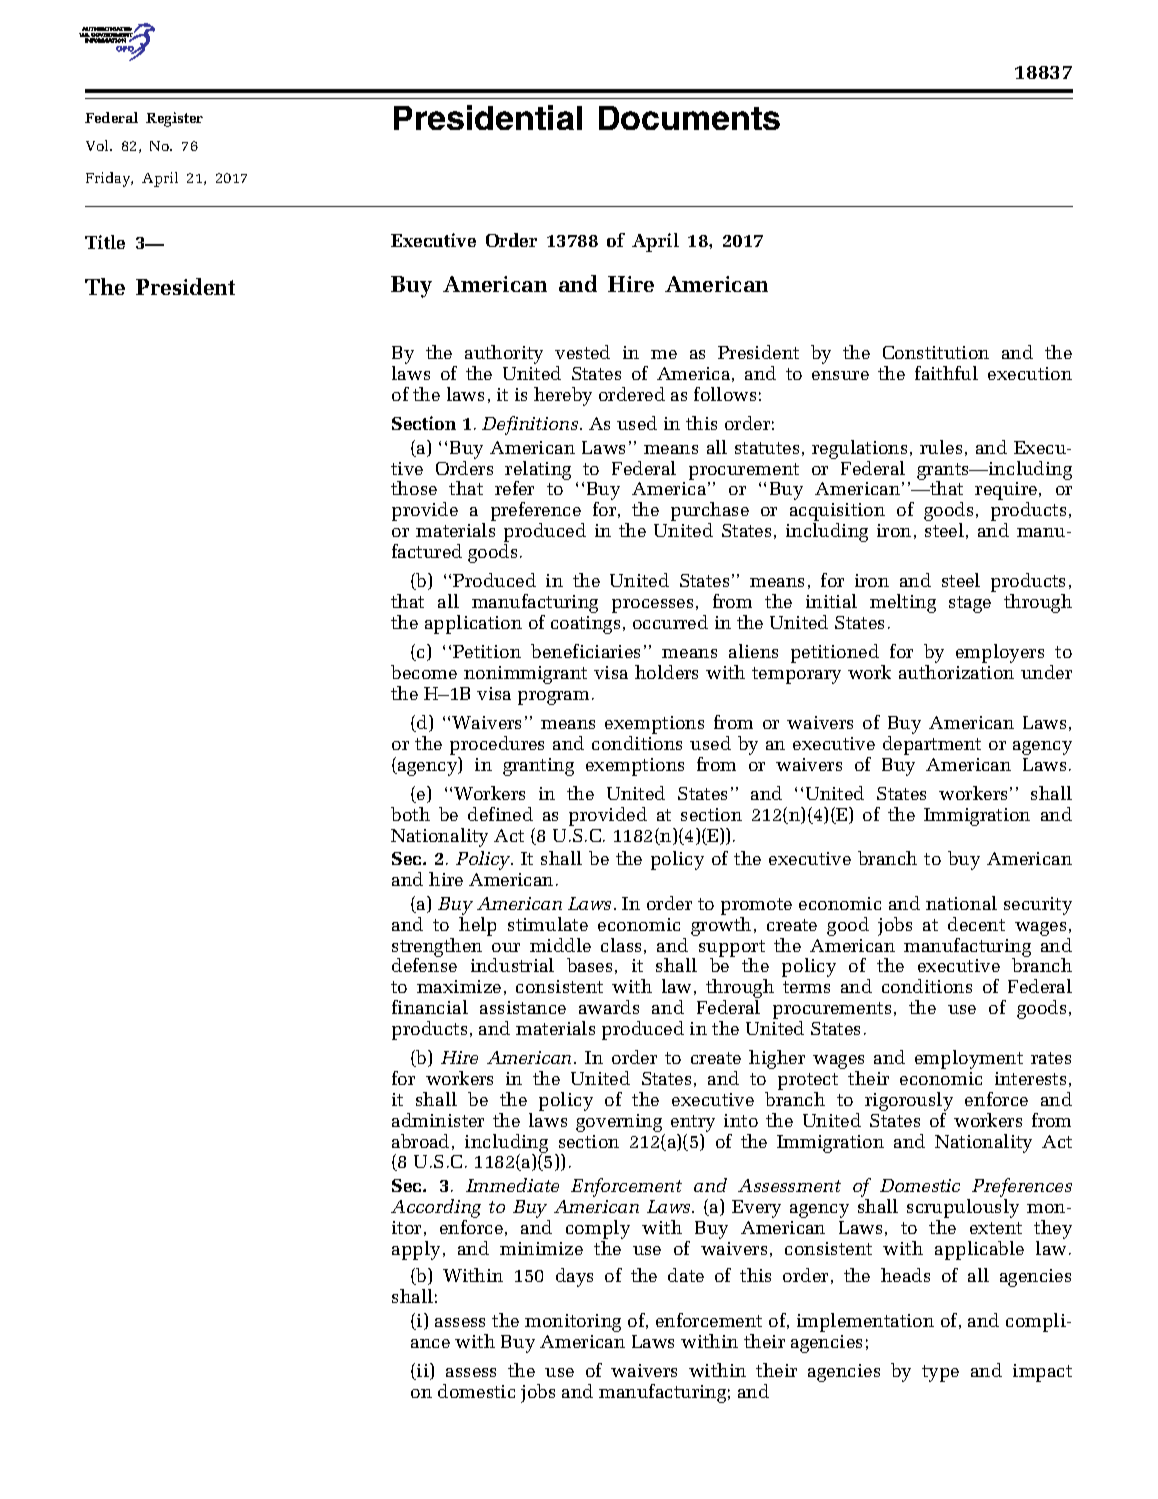  What do you see at coordinates (410, 814) in the document?
I see `both` at bounding box center [410, 814].
